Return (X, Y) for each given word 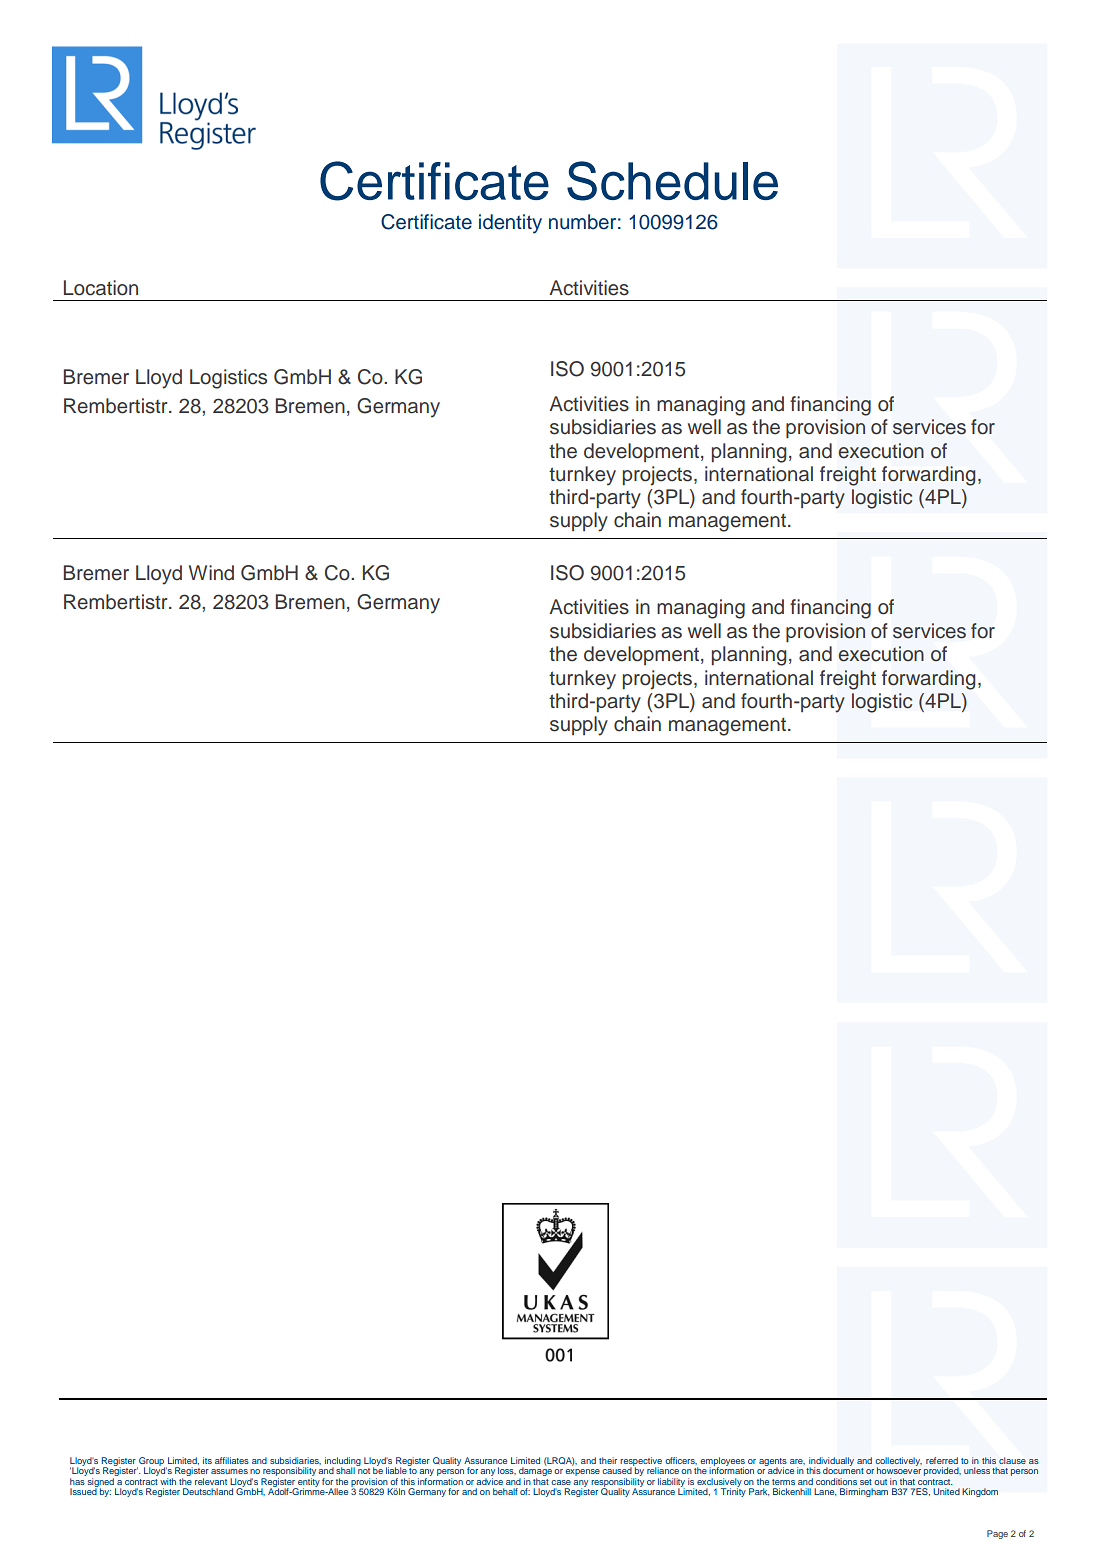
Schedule (672, 181)
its (207, 1460)
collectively (899, 1462)
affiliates (232, 1460)
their (608, 1460)
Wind (211, 573)
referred (942, 1460)
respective (641, 1462)
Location (101, 288)
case (561, 1482)
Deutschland (208, 1491)
